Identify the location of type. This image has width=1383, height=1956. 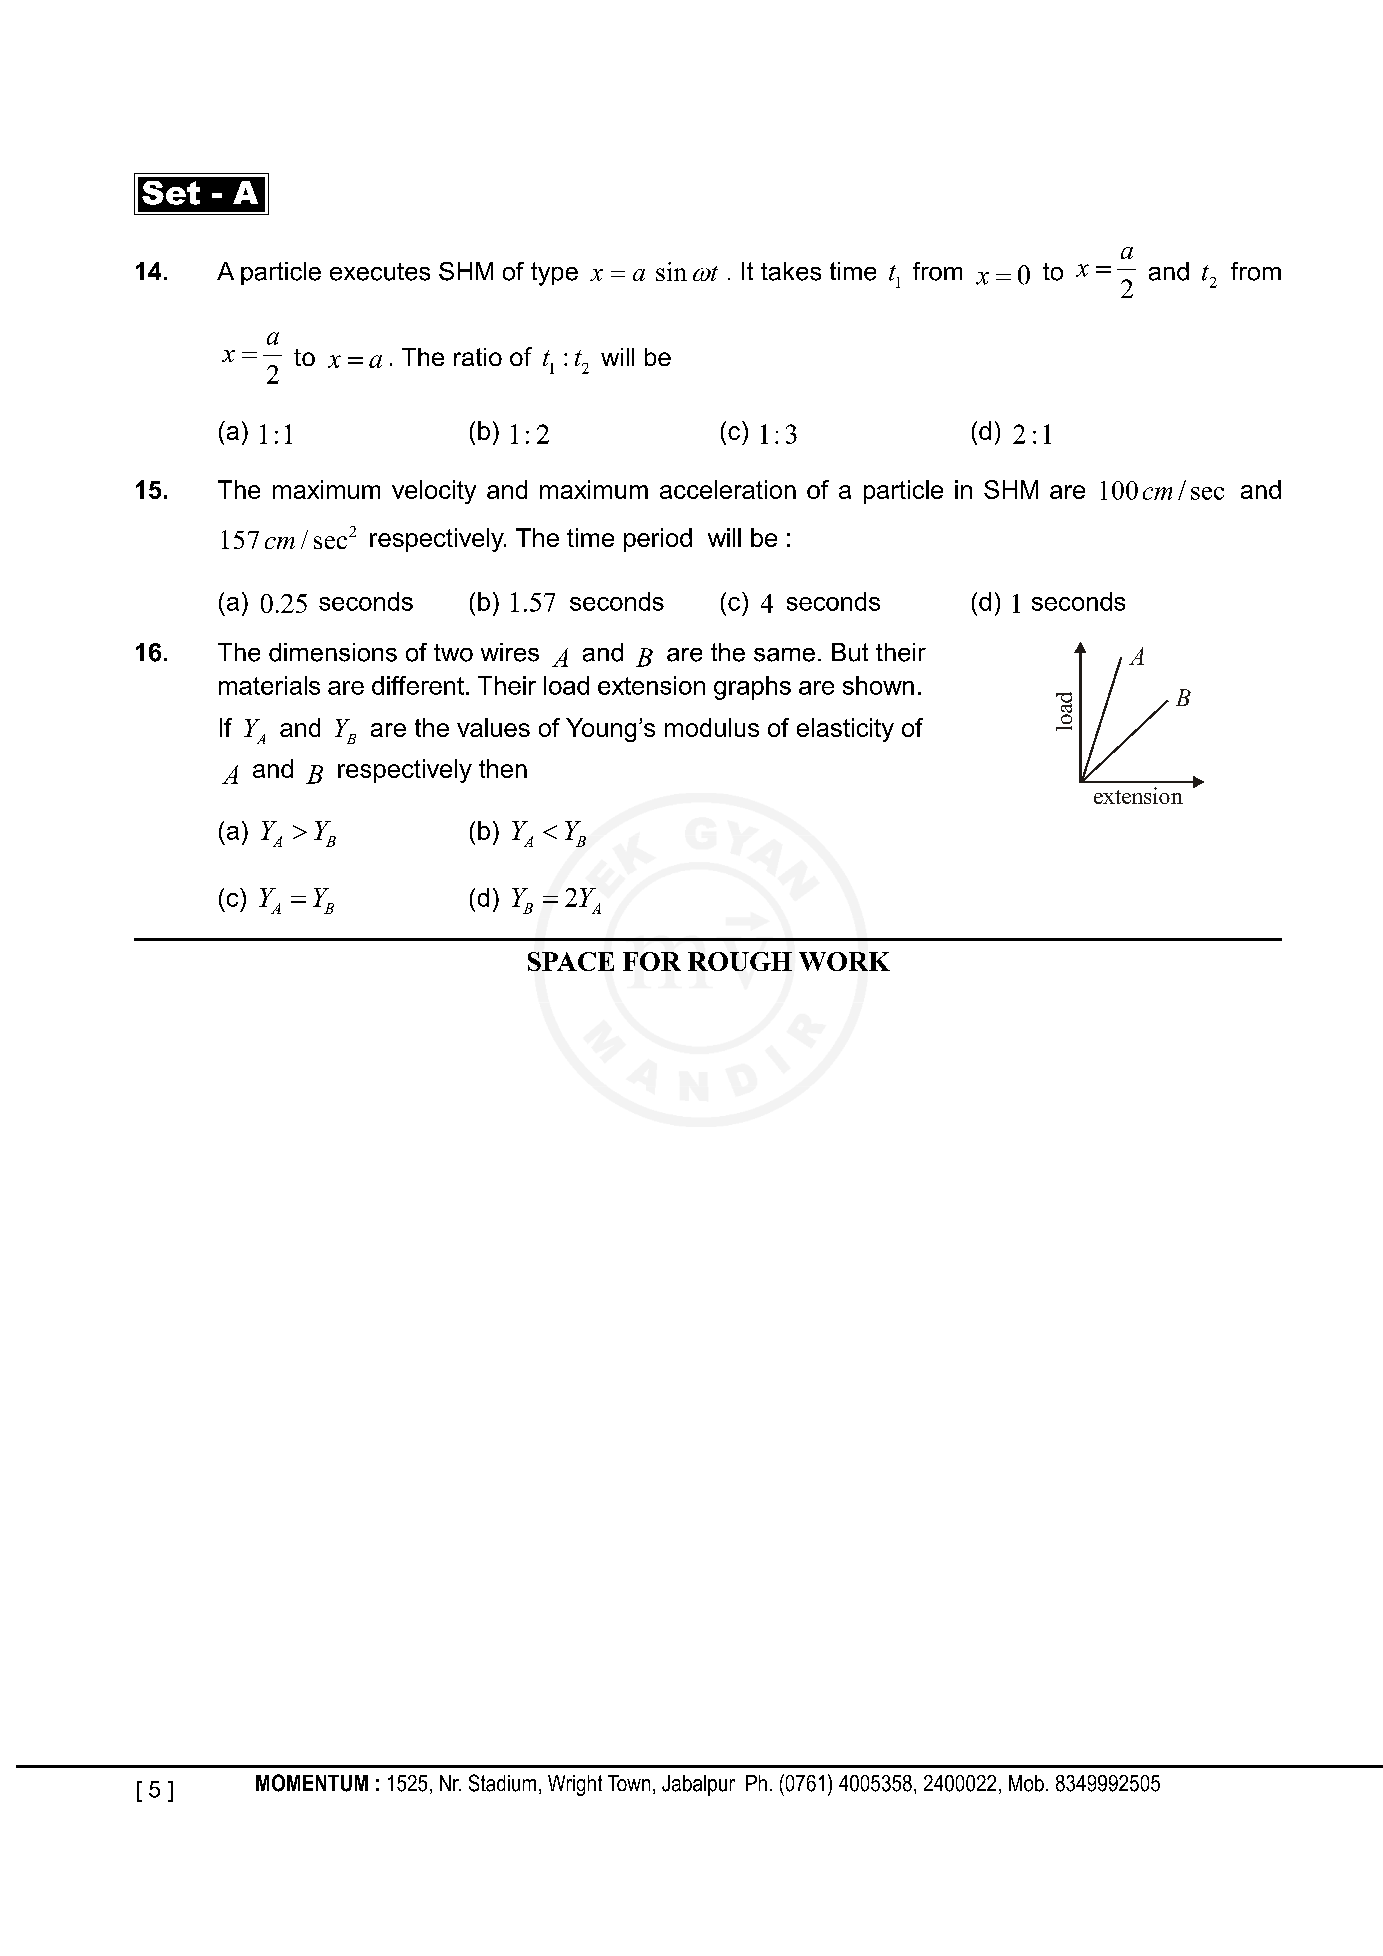
(554, 274).
